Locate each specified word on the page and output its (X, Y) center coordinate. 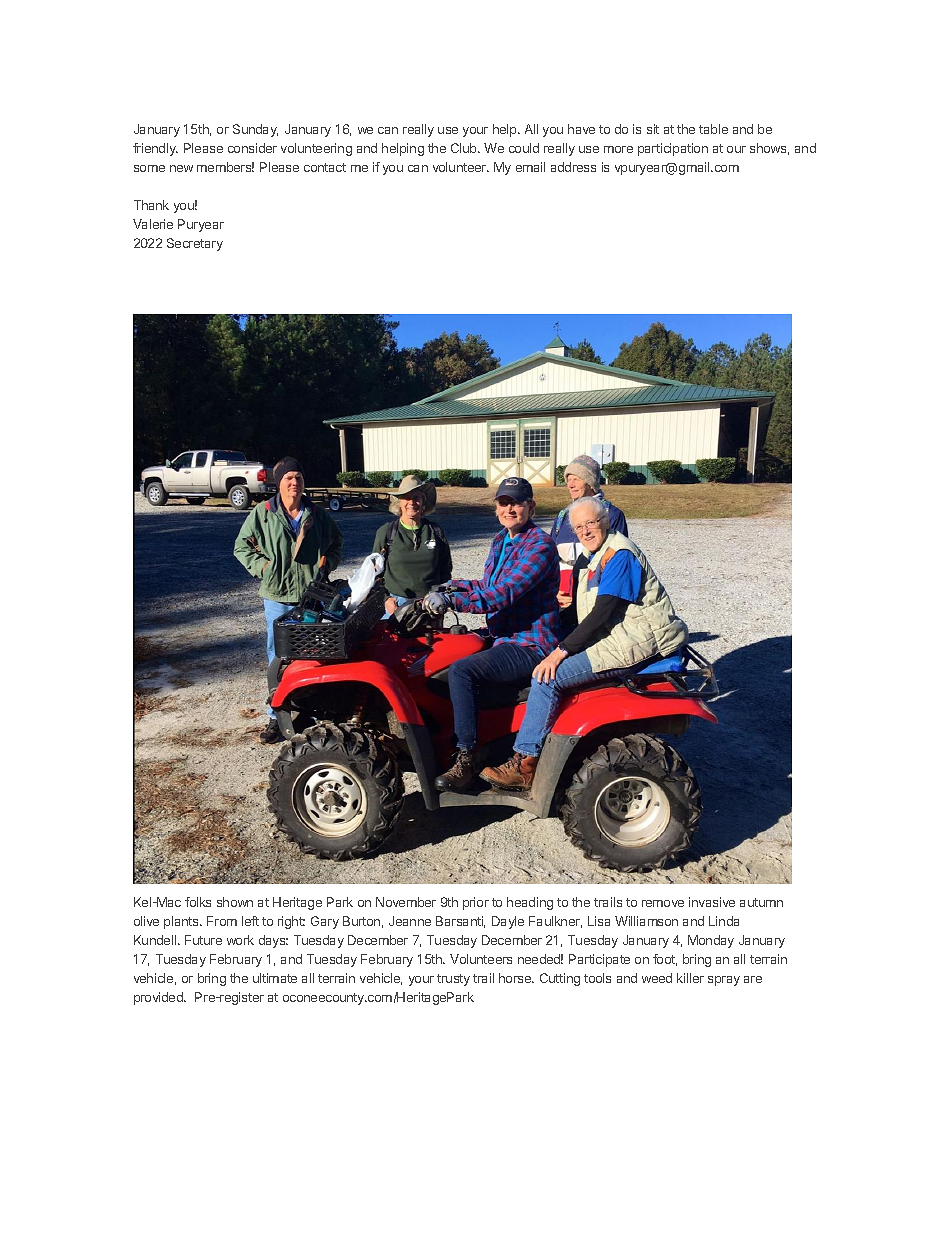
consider (252, 148)
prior (476, 903)
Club (465, 148)
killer (690, 978)
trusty (453, 980)
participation (673, 149)
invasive (712, 902)
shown (235, 902)
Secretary (195, 244)
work (240, 940)
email (530, 167)
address (573, 167)
